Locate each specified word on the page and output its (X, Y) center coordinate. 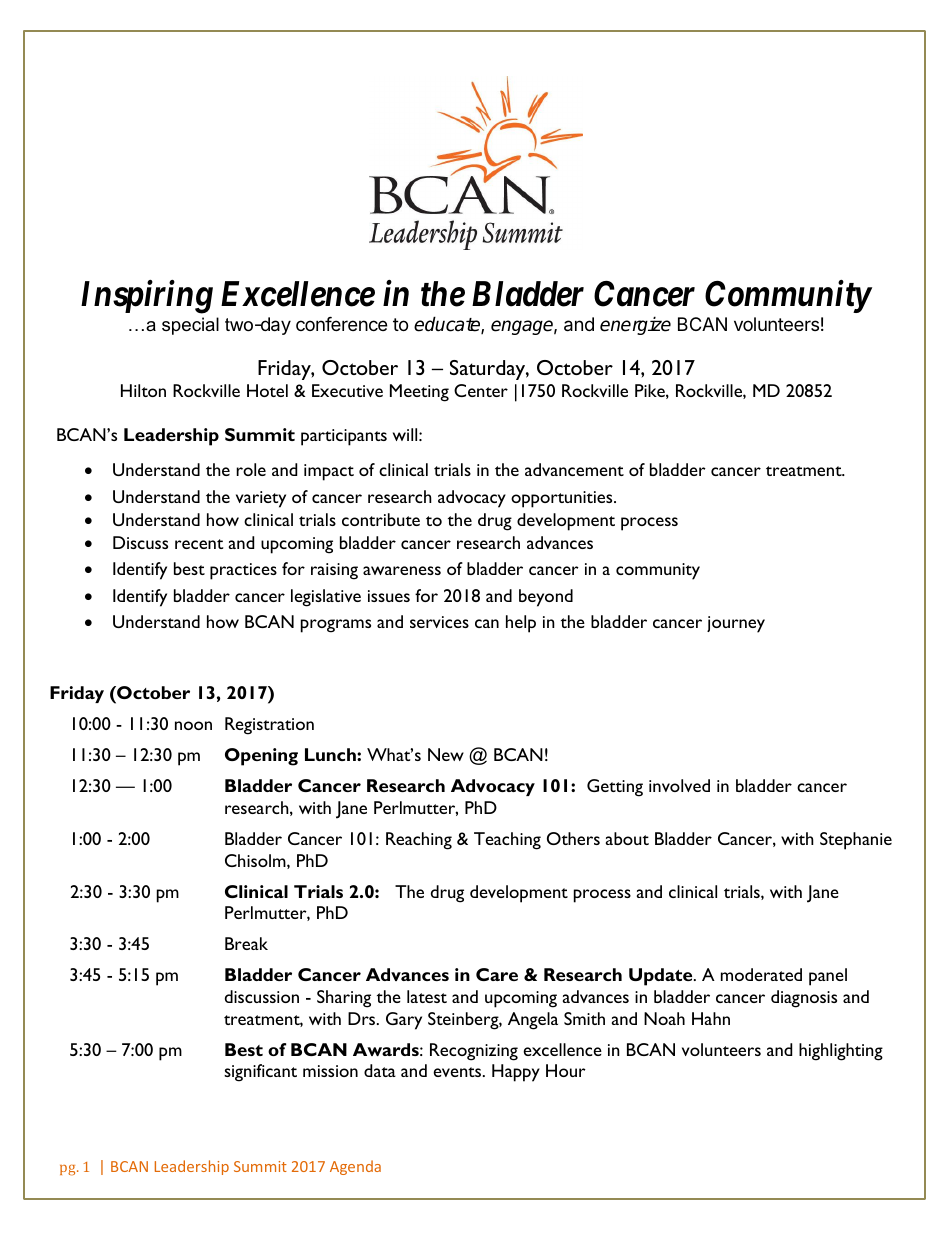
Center (481, 390)
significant (260, 1073)
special (190, 326)
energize (635, 325)
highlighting (841, 1052)
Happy (516, 1073)
